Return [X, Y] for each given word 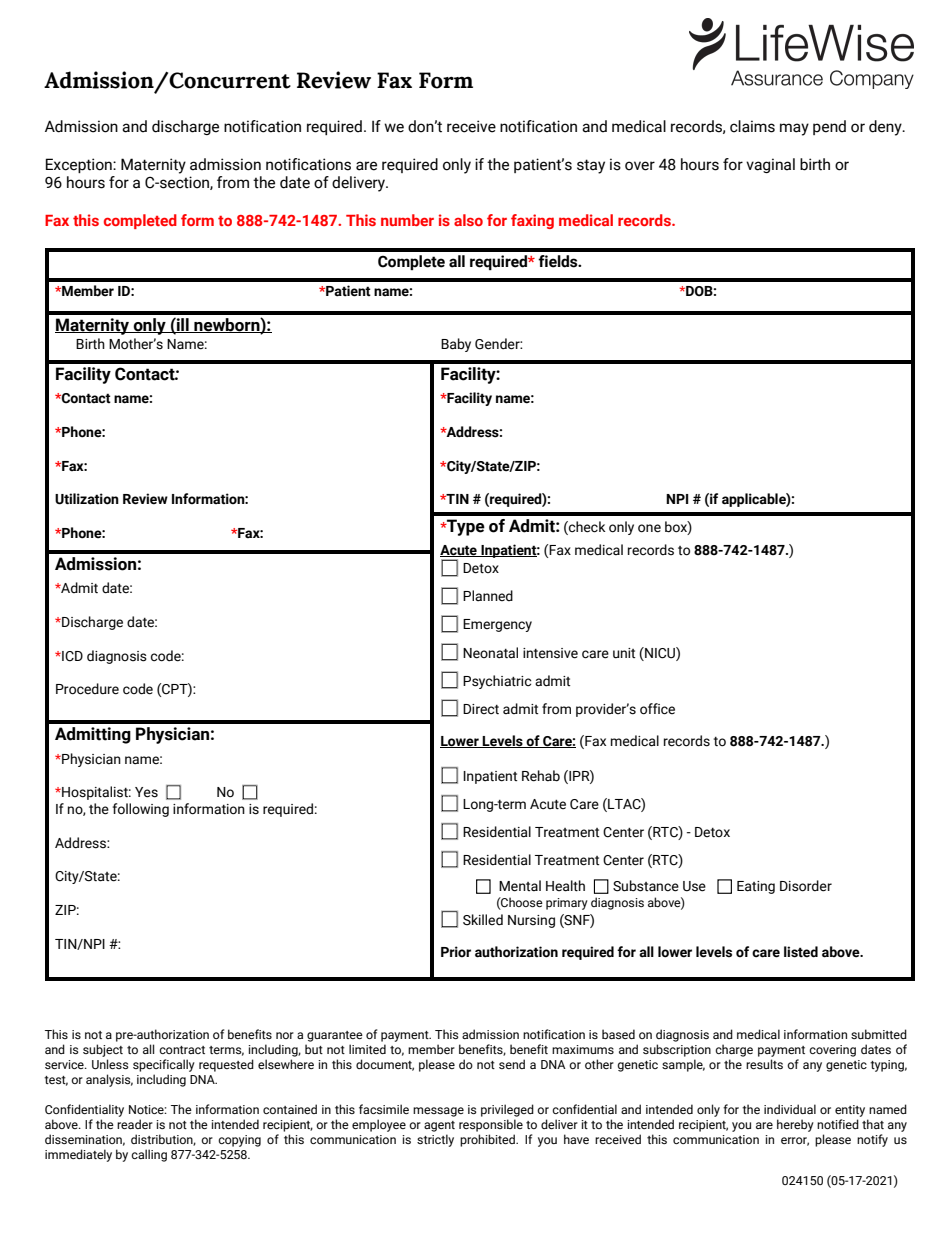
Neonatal [490, 653]
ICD [71, 656]
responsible [491, 1125]
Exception [80, 165]
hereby [795, 1125]
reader [135, 1124]
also [468, 220]
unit [624, 653]
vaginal [770, 165]
